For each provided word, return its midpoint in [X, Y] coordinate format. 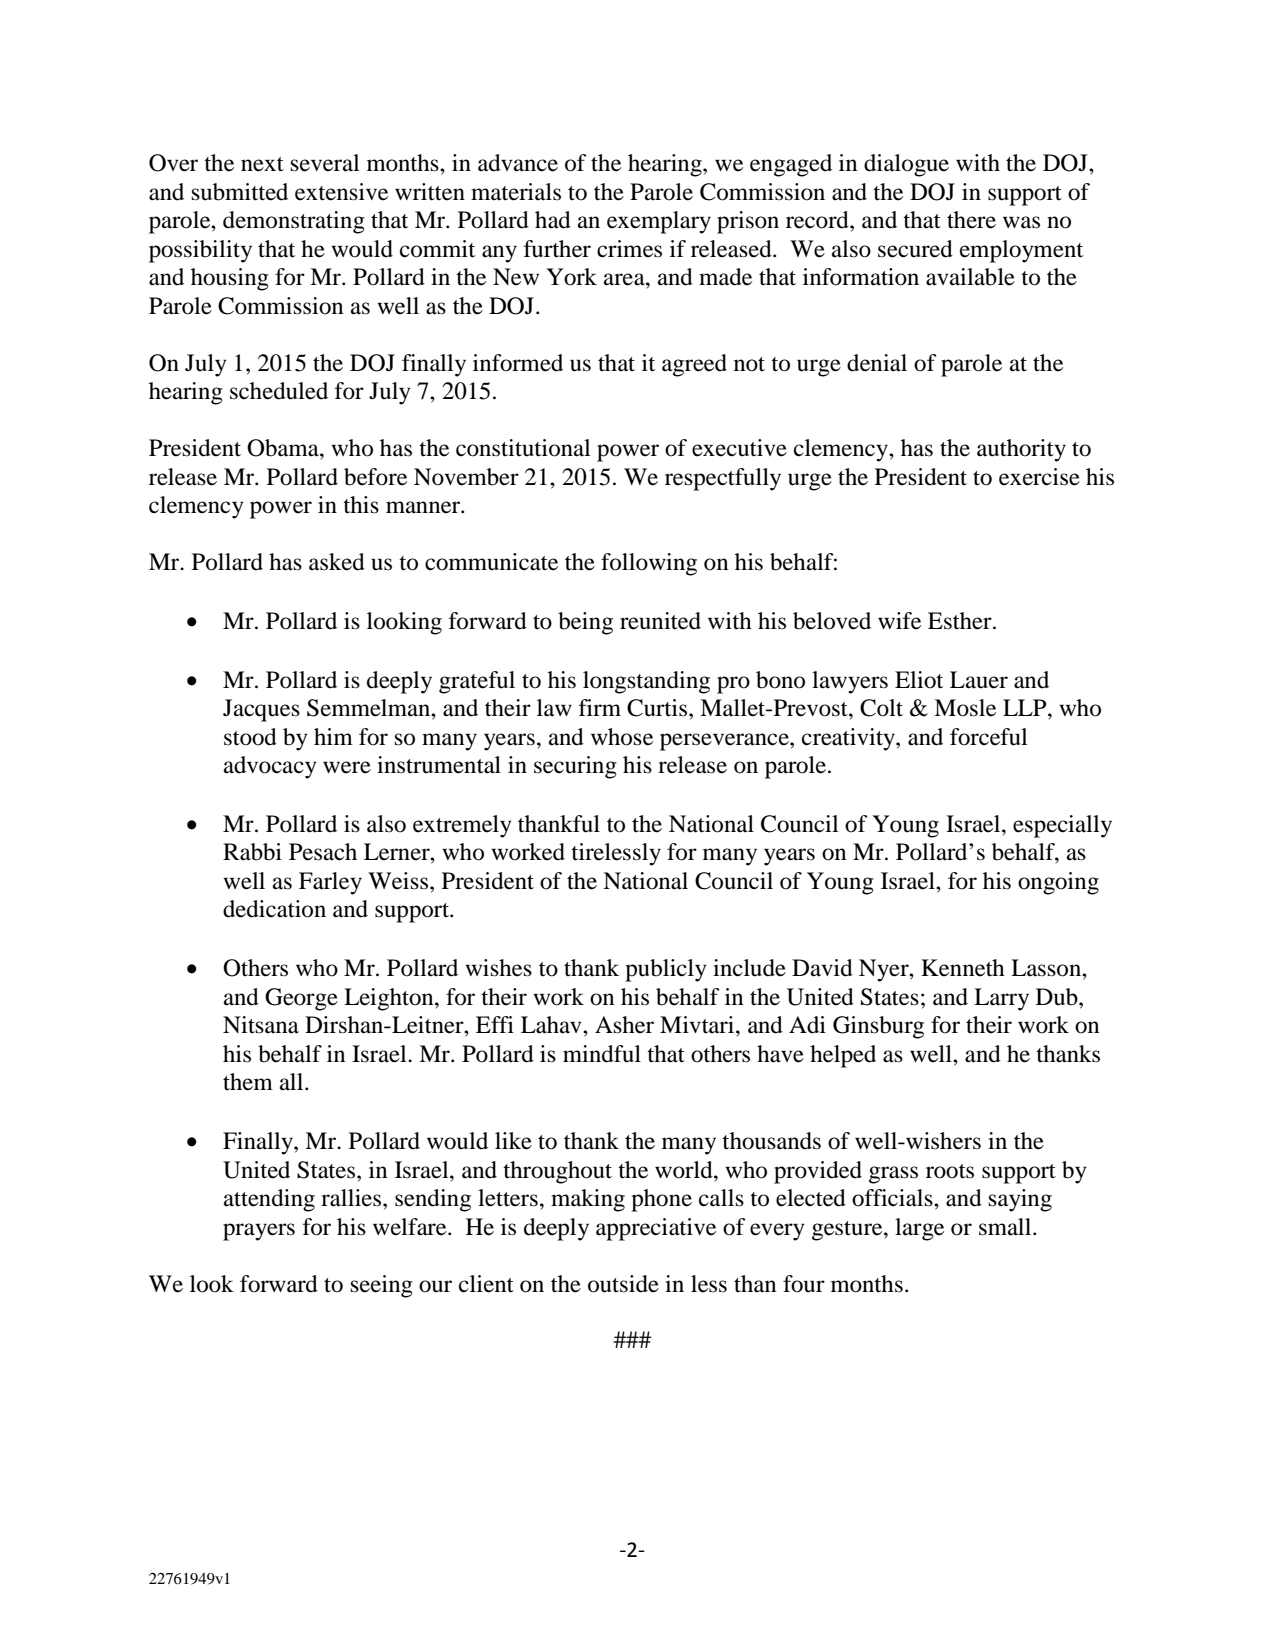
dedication [274, 909]
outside [623, 1284]
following [649, 564]
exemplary [659, 222]
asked [337, 562]
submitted [240, 192]
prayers [259, 1232]
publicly [666, 970]
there [971, 220]
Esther [961, 621]
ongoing [1058, 883]
